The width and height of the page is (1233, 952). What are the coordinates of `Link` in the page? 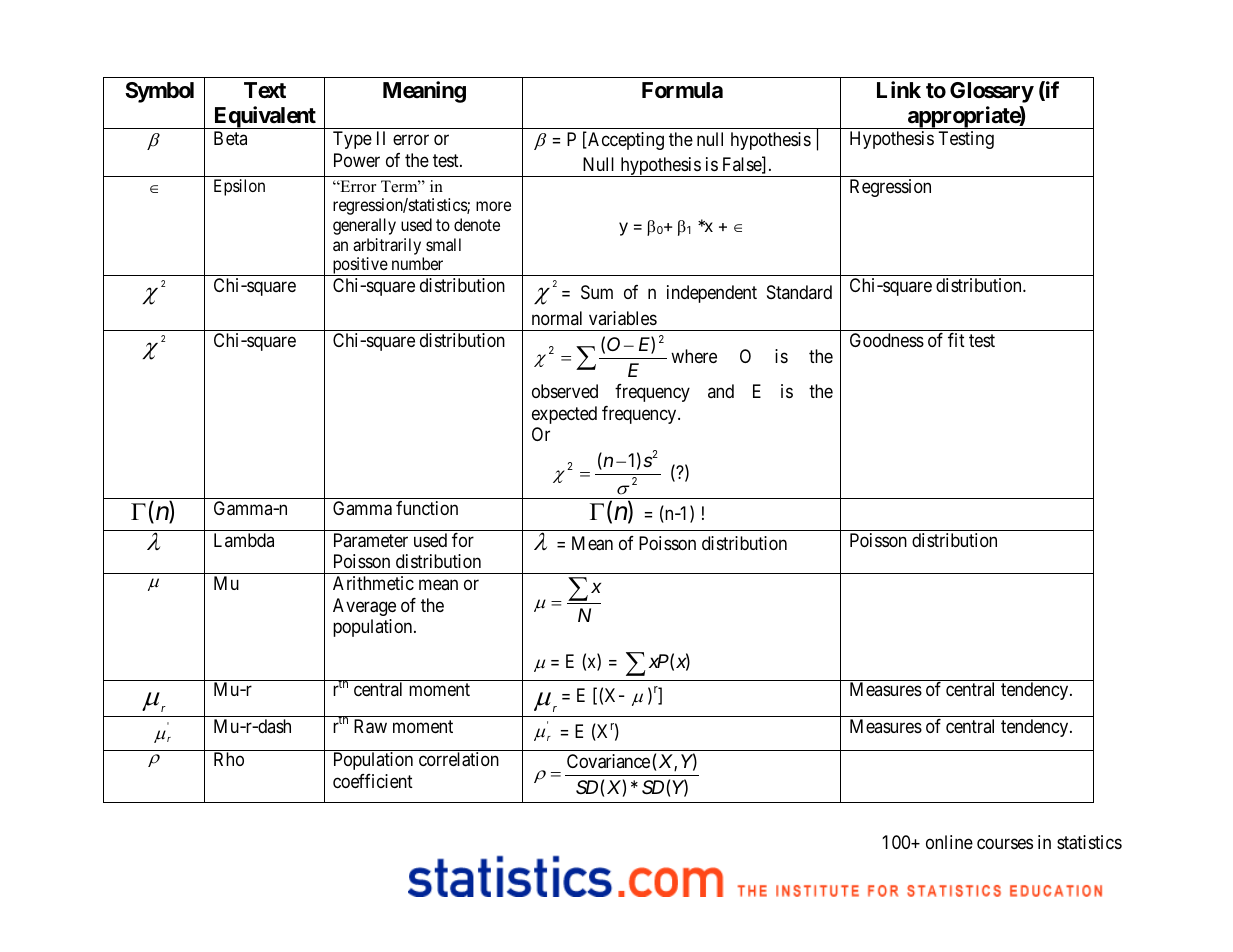 It's located at (899, 89).
